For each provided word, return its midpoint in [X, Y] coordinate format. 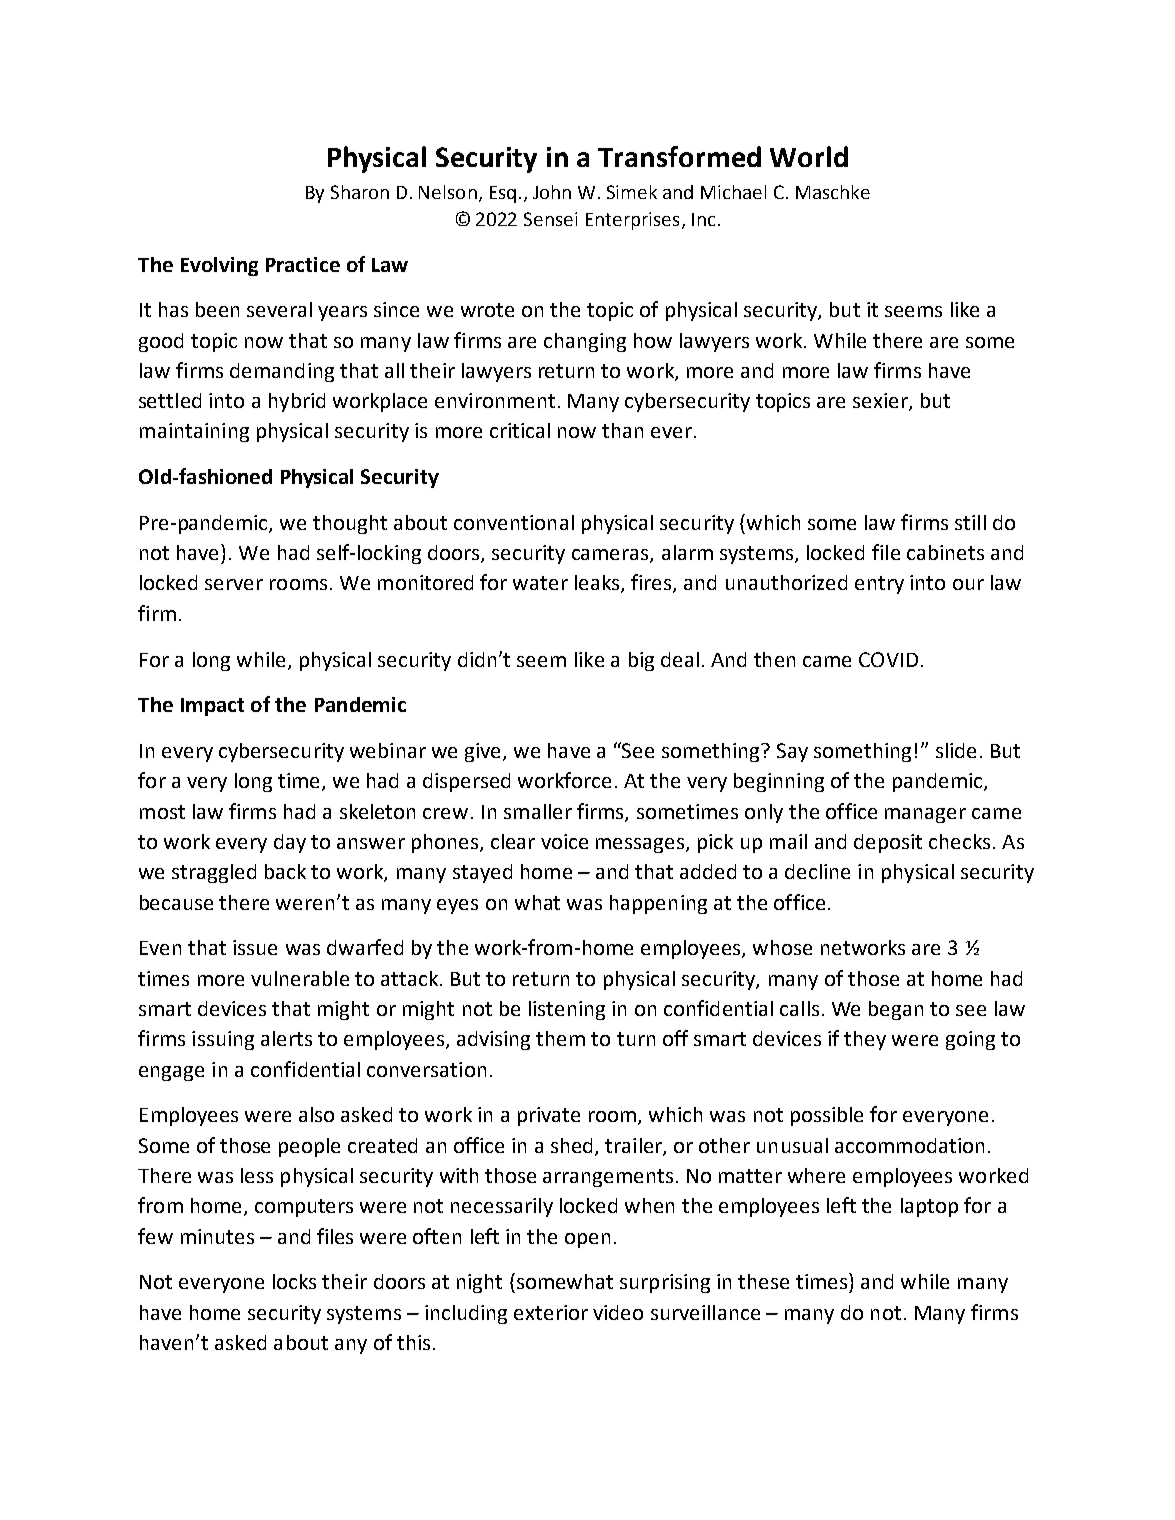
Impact [212, 707]
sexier [881, 402]
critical [520, 430]
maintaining [194, 432]
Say [792, 752]
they [865, 1040]
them [560, 1038]
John [552, 192]
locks [294, 1281]
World [809, 156]
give [484, 752]
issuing [223, 1040]
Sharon [360, 192]
